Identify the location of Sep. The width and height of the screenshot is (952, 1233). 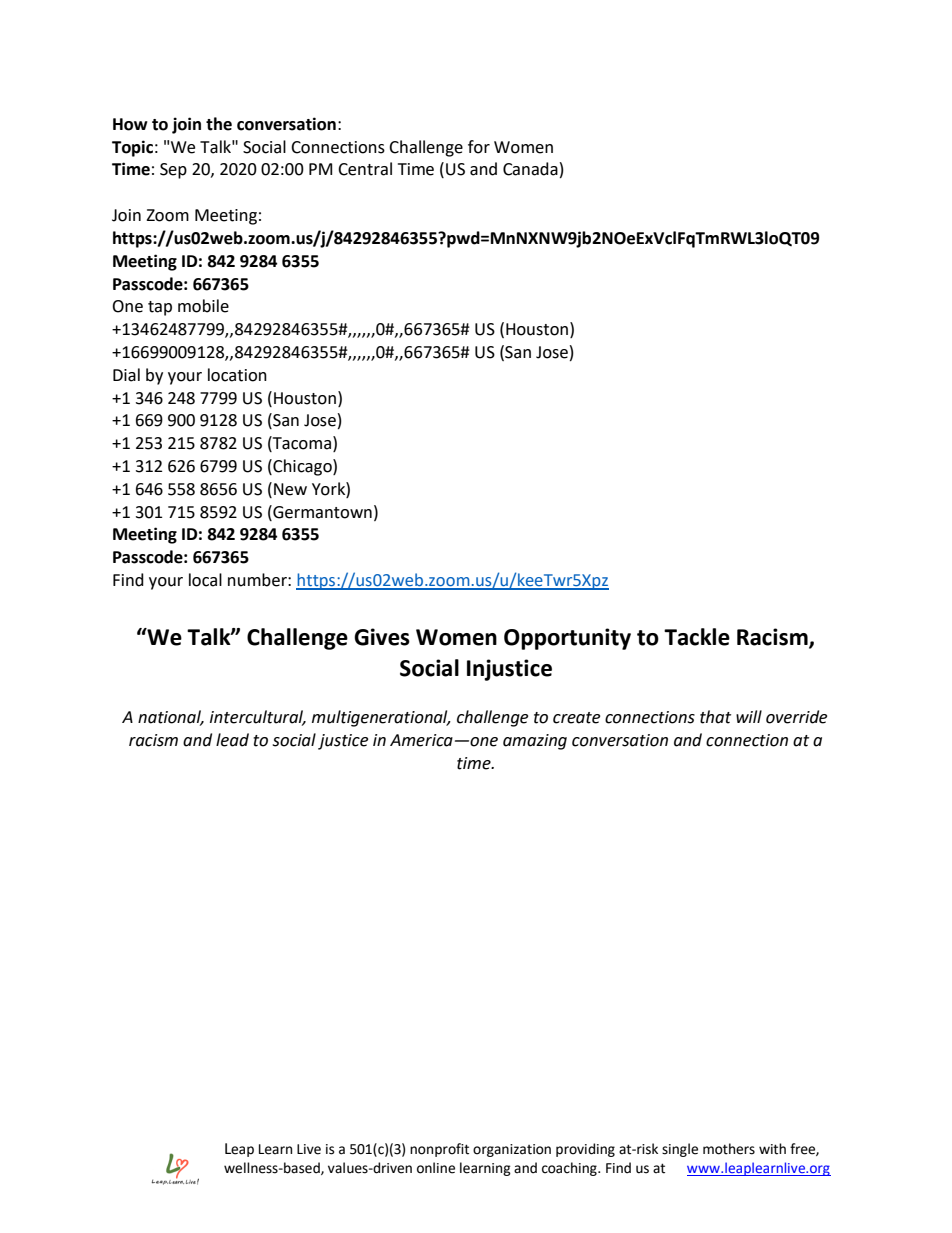
(173, 171).
